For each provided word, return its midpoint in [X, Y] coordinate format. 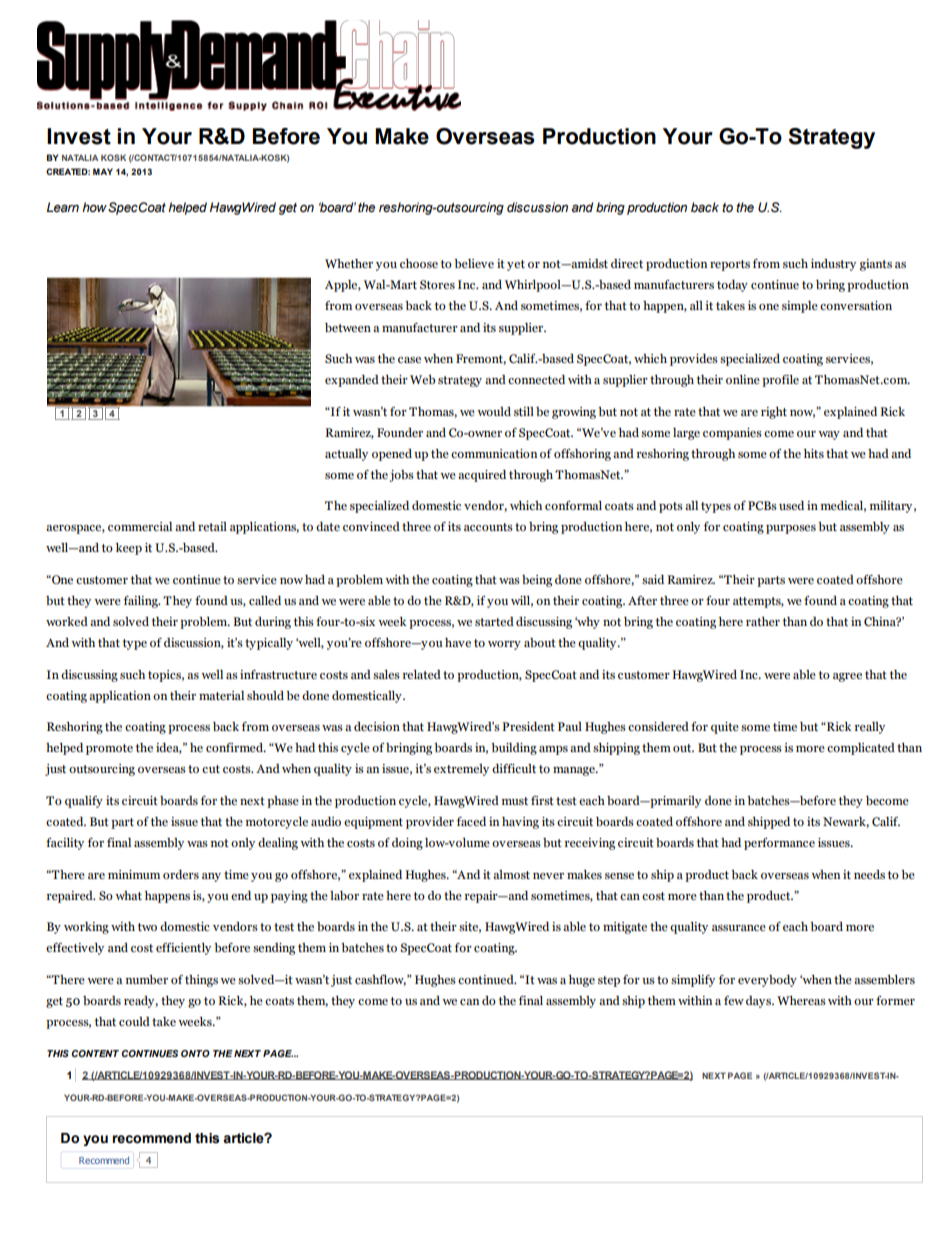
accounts [488, 527]
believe [474, 263]
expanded [352, 381]
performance [779, 844]
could [134, 1021]
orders [181, 874]
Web [422, 379]
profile [780, 381]
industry [833, 265]
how [94, 207]
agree [847, 677]
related [422, 674]
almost [511, 874]
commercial [140, 526]
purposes [791, 529]
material [221, 695]
